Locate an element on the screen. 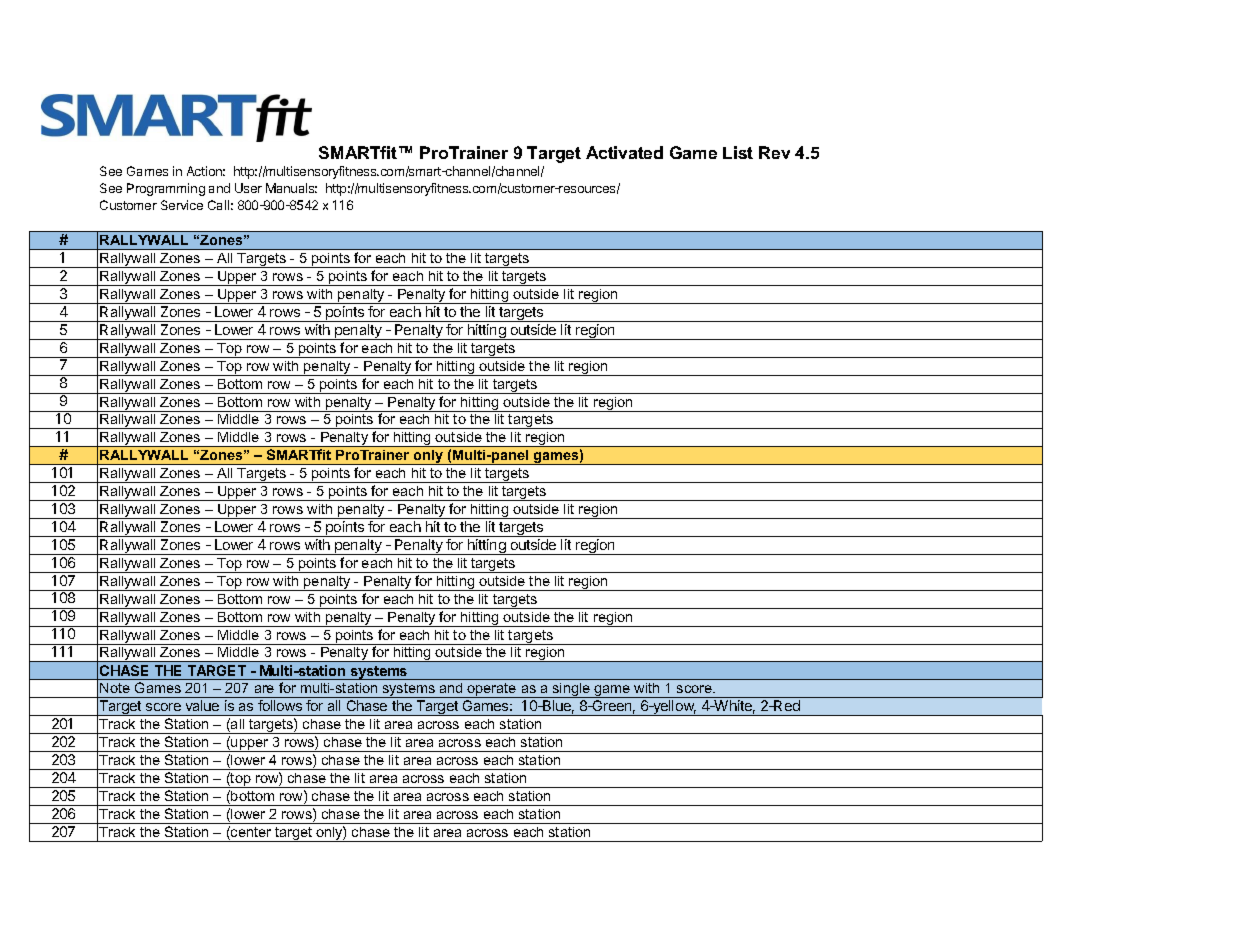 Image resolution: width=1233 pixels, height=952 pixels. Service is located at coordinates (182, 205).
